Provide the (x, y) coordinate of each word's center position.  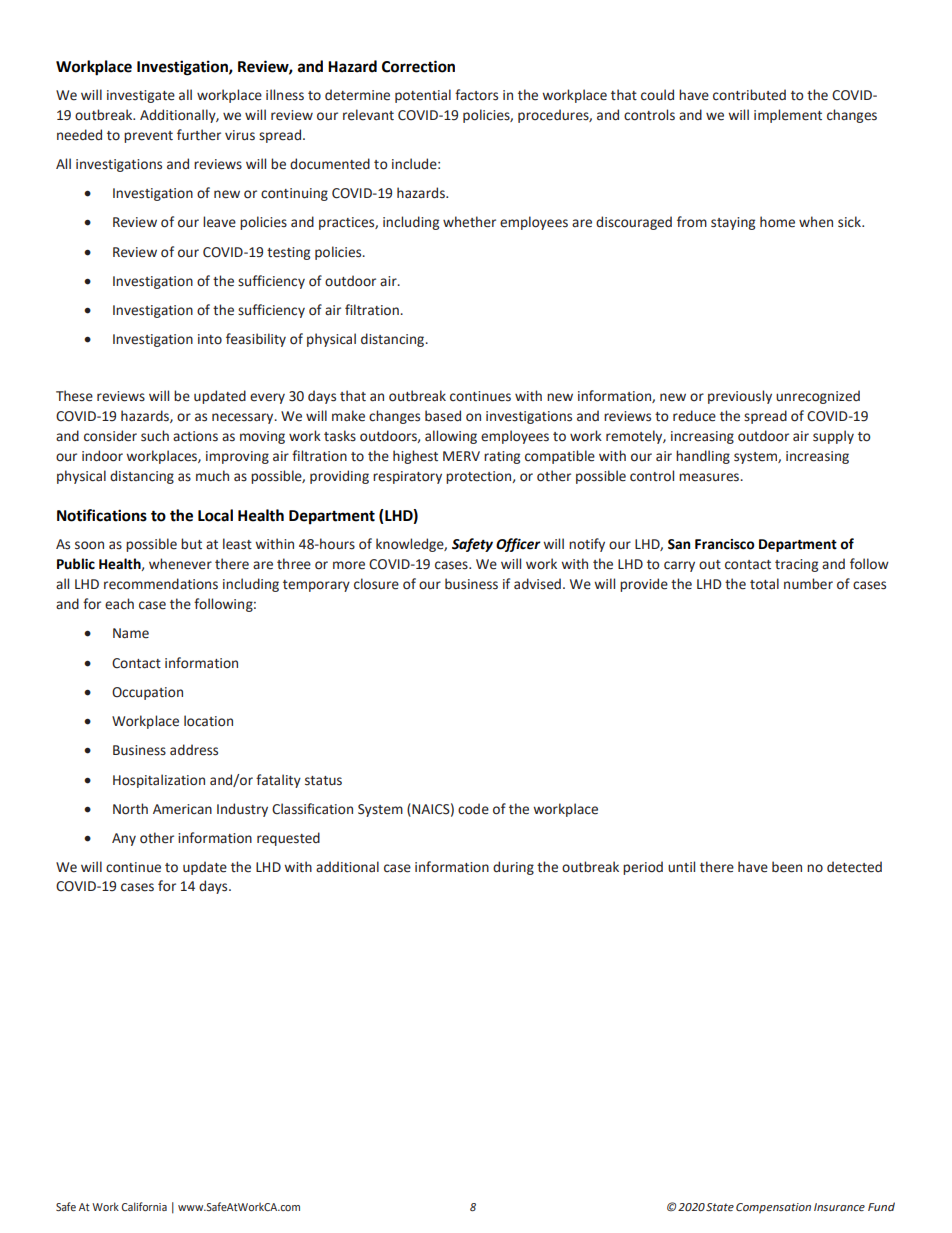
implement (788, 116)
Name (131, 633)
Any (124, 839)
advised (537, 584)
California (144, 1206)
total (764, 584)
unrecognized (818, 397)
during (513, 868)
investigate (141, 96)
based (443, 416)
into (210, 339)
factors (476, 95)
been (787, 867)
